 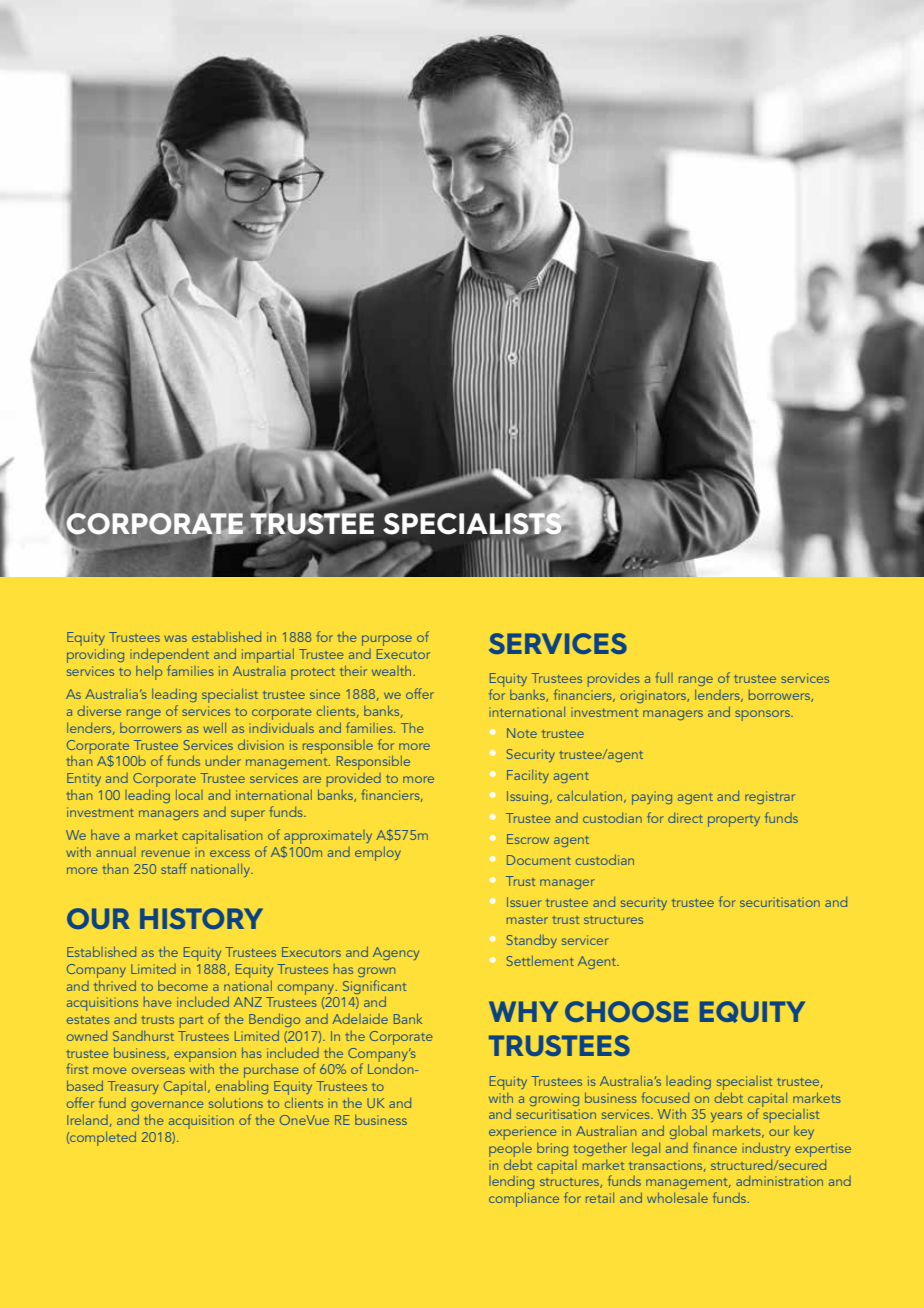 What do you see at coordinates (87, 1120) in the screenshot?
I see `Ireland` at bounding box center [87, 1120].
